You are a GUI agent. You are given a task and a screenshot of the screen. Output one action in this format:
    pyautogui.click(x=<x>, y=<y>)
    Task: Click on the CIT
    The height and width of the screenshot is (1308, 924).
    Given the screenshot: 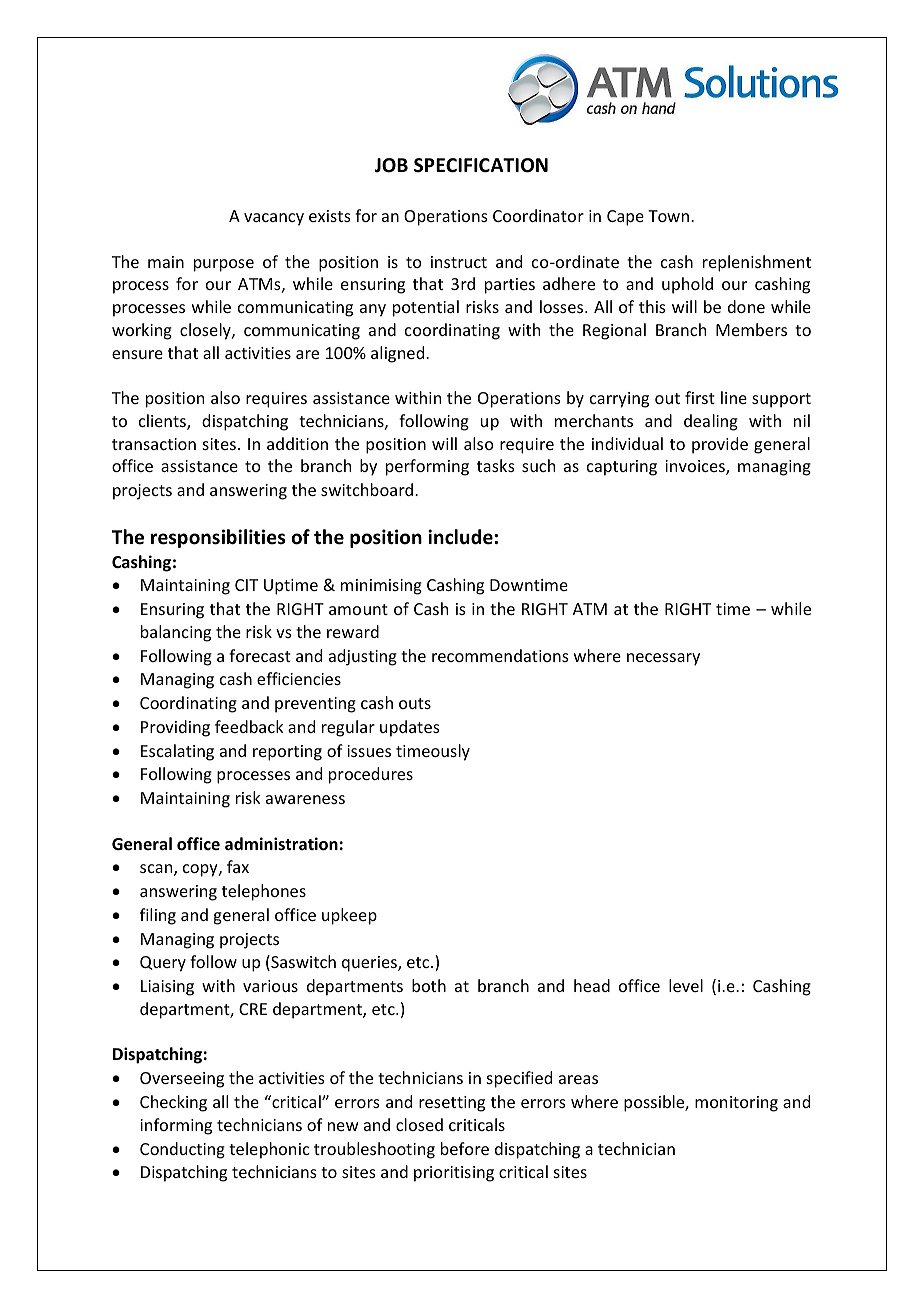 What is the action you would take?
    pyautogui.click(x=246, y=585)
